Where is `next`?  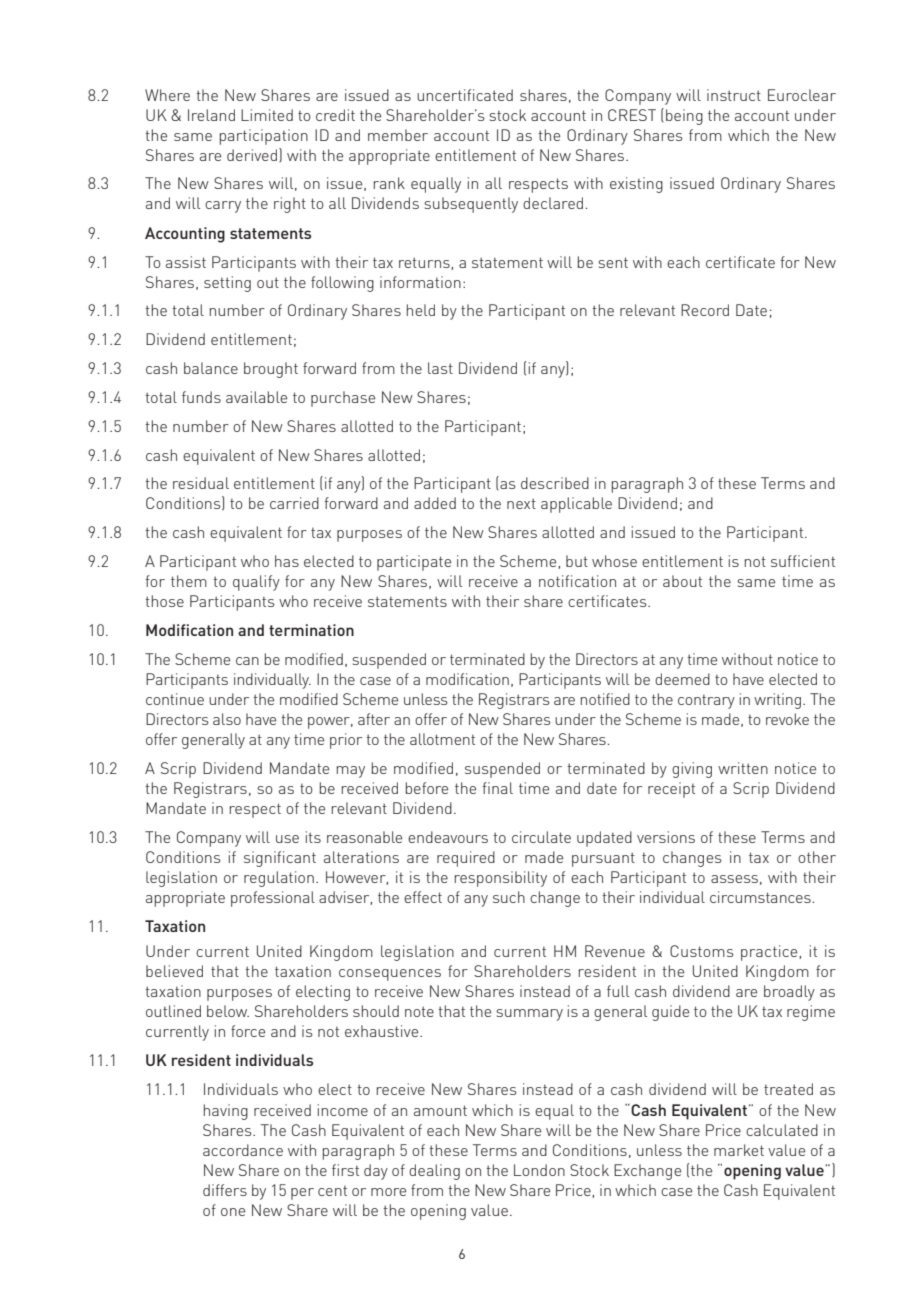 next is located at coordinates (521, 503).
